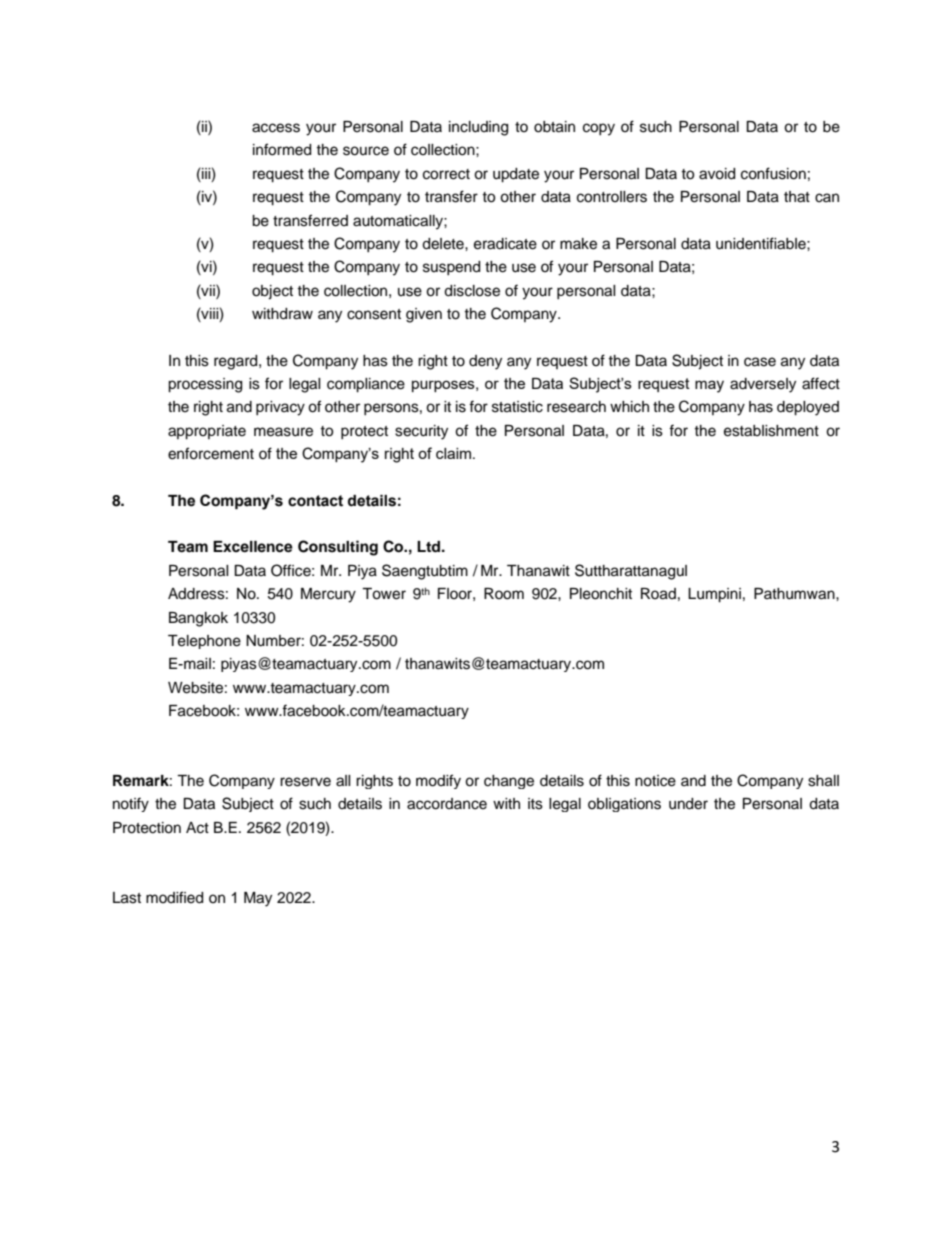 The height and width of the page is (1233, 952). What do you see at coordinates (517, 407) in the page?
I see `statistic` at bounding box center [517, 407].
